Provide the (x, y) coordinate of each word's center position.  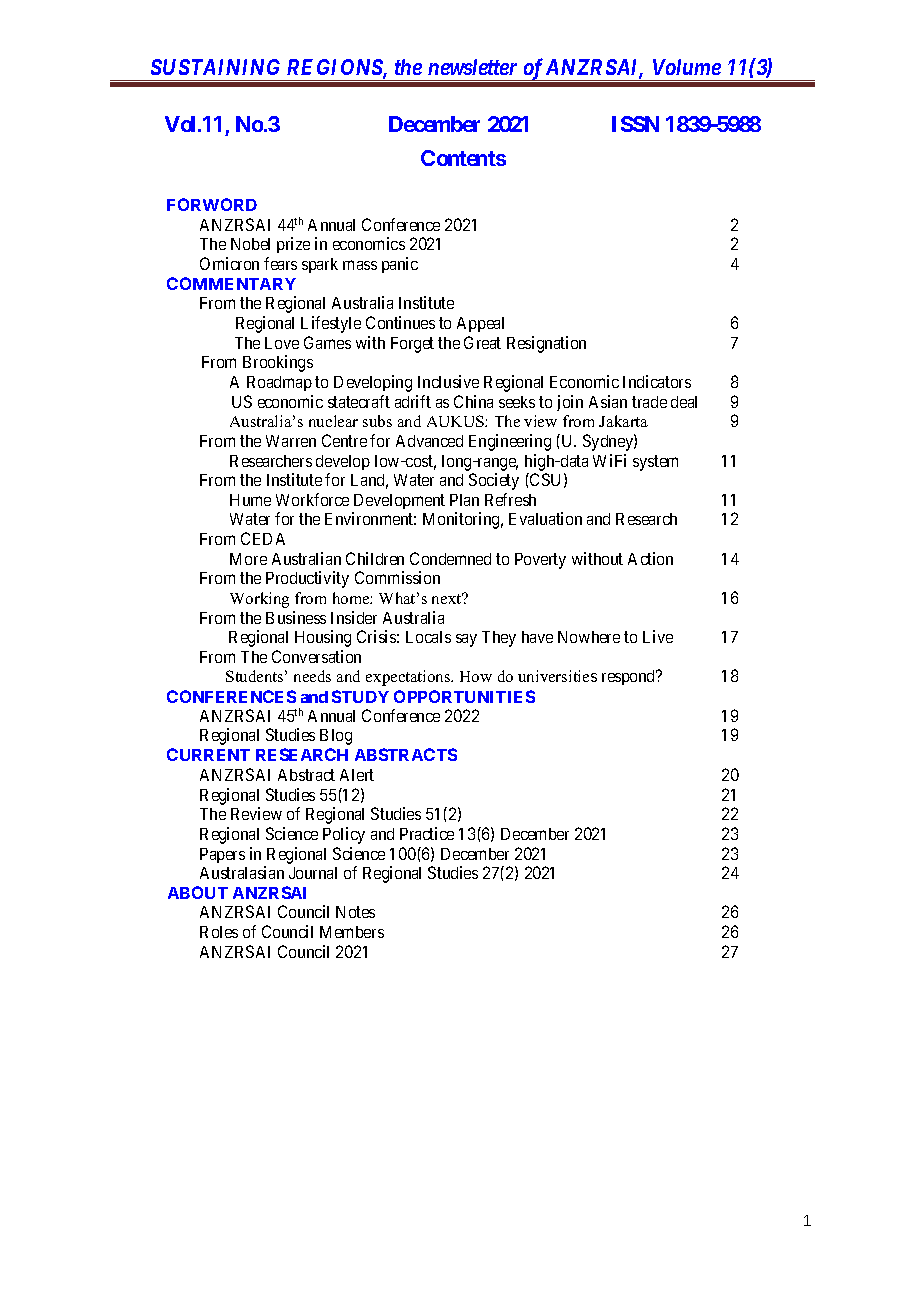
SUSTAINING (215, 67)
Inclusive (448, 381)
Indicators (657, 381)
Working (259, 600)
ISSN (635, 124)
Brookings (278, 363)
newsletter (472, 67)
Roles (219, 932)
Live (658, 636)
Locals (428, 637)
